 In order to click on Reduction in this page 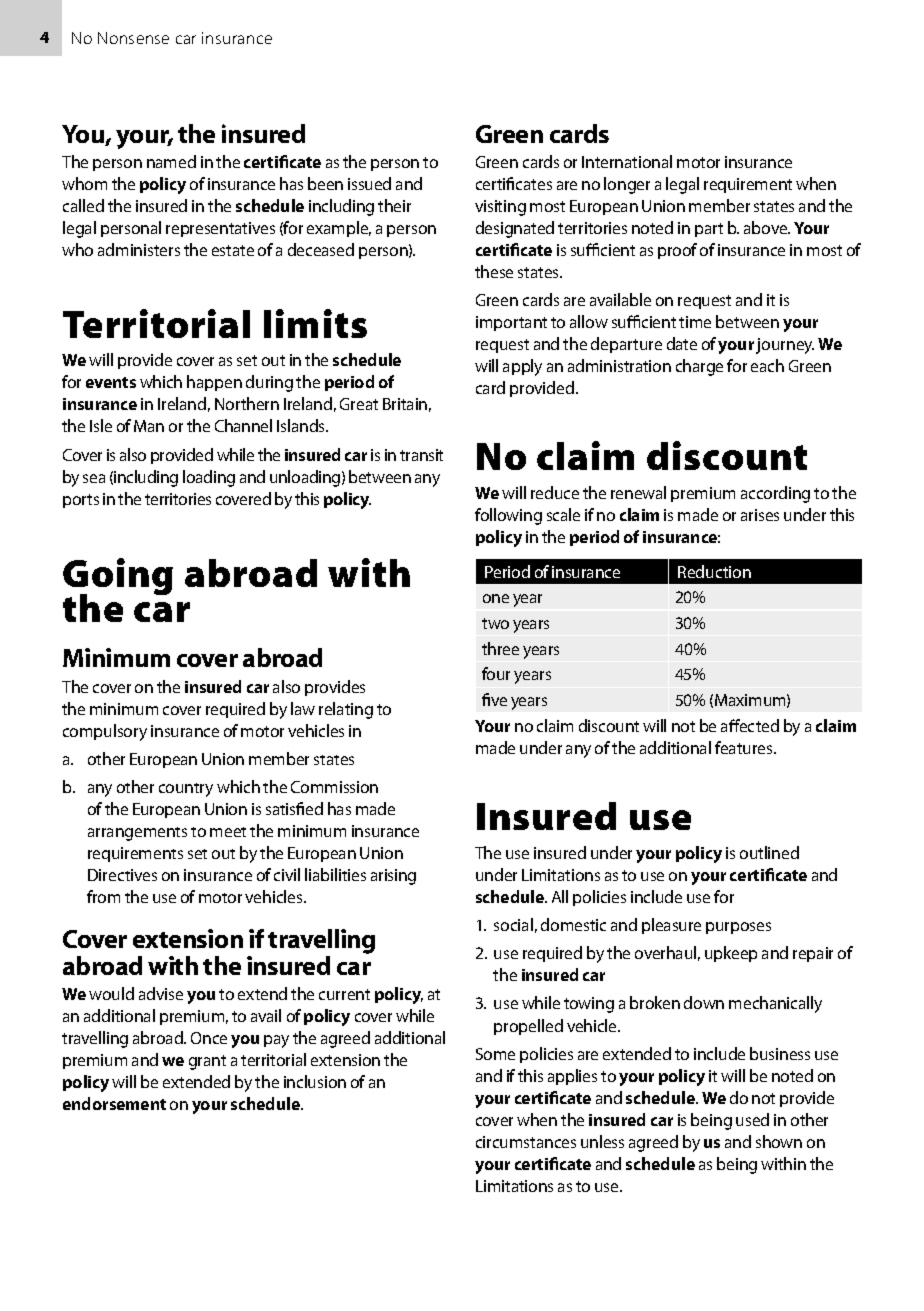, I will do `click(714, 571)`.
